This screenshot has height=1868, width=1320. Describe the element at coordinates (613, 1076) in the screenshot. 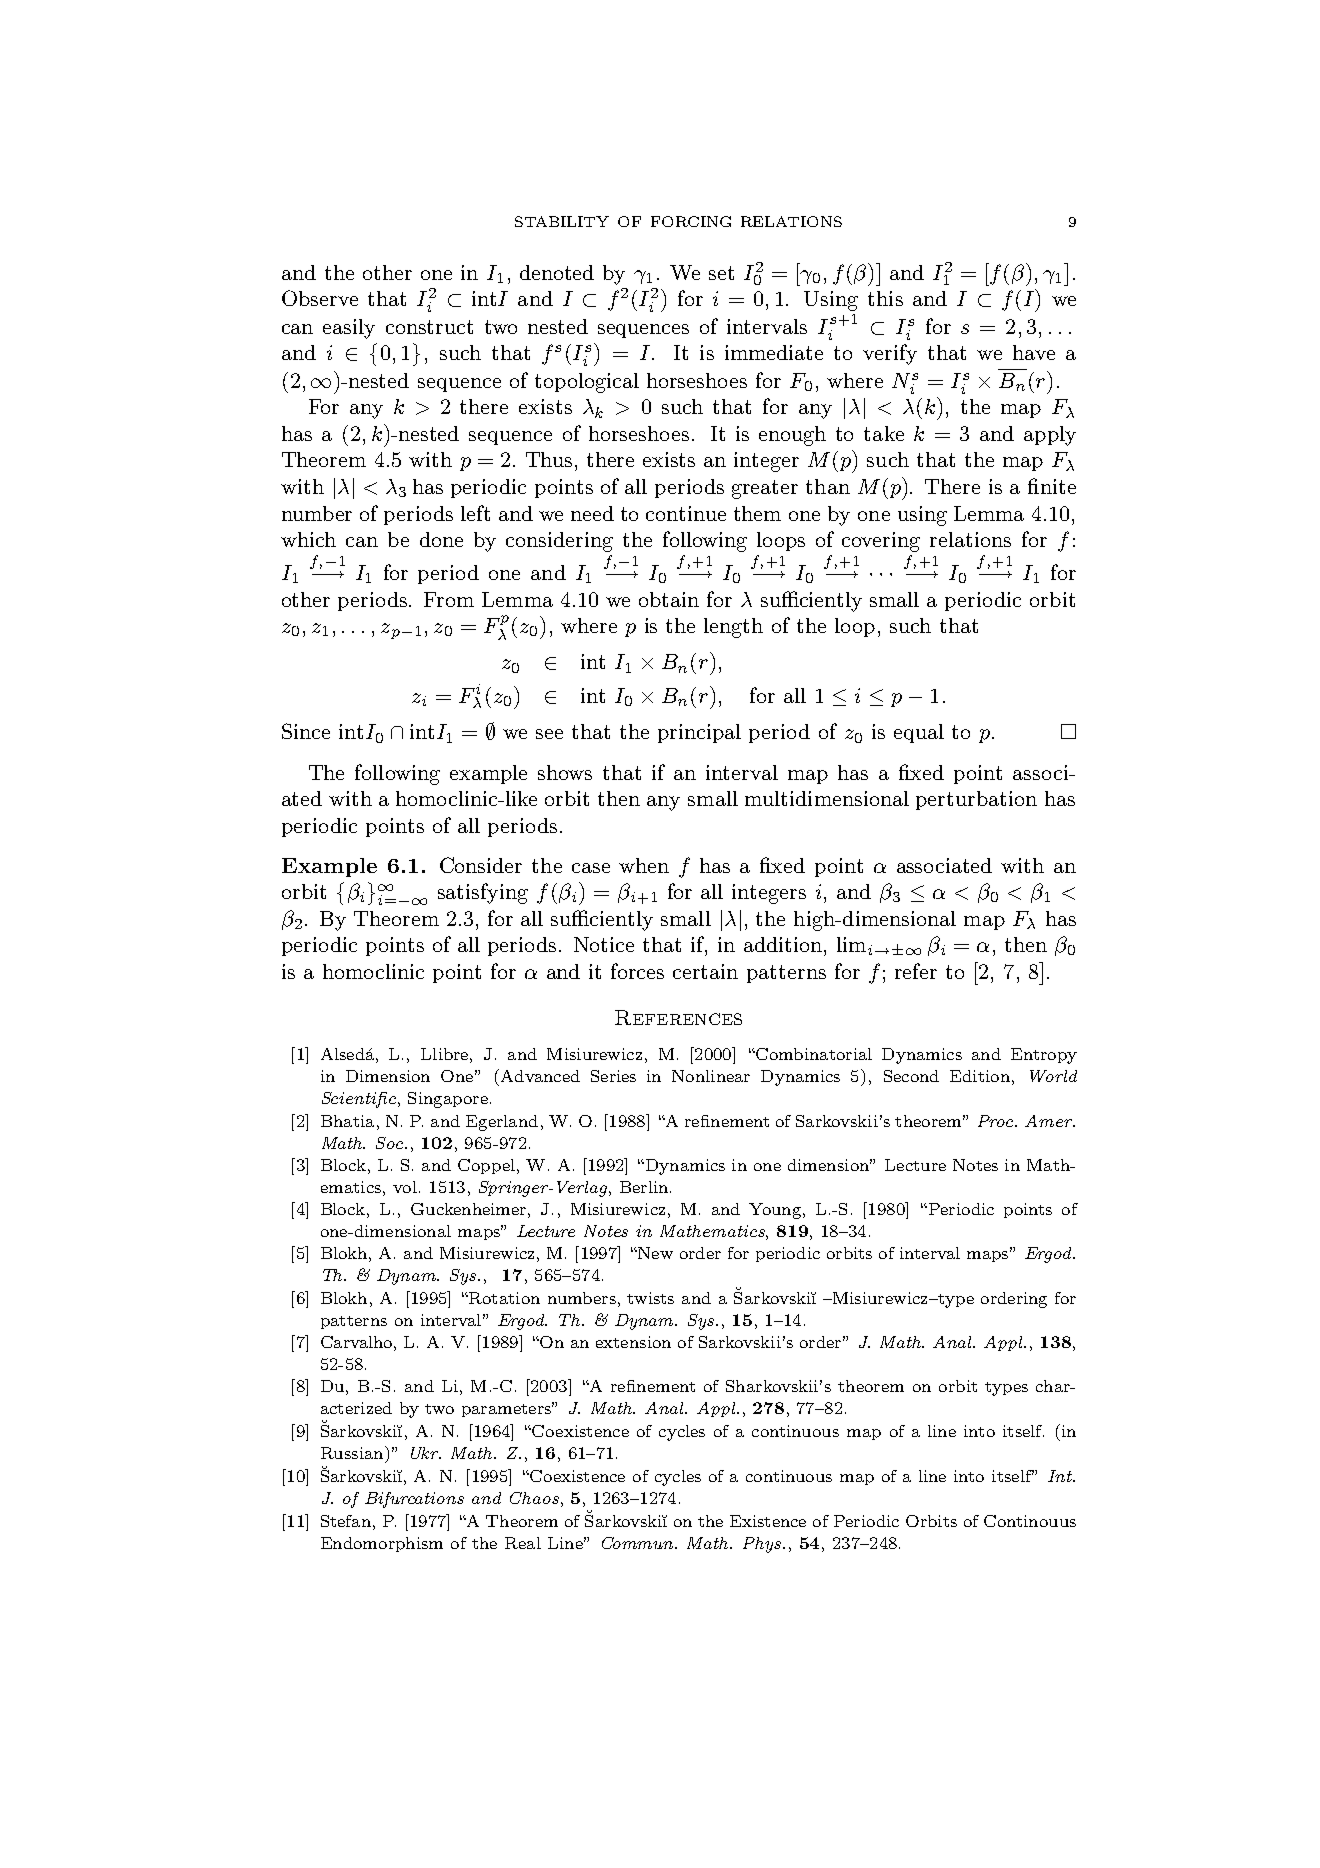

I see `Series` at that location.
